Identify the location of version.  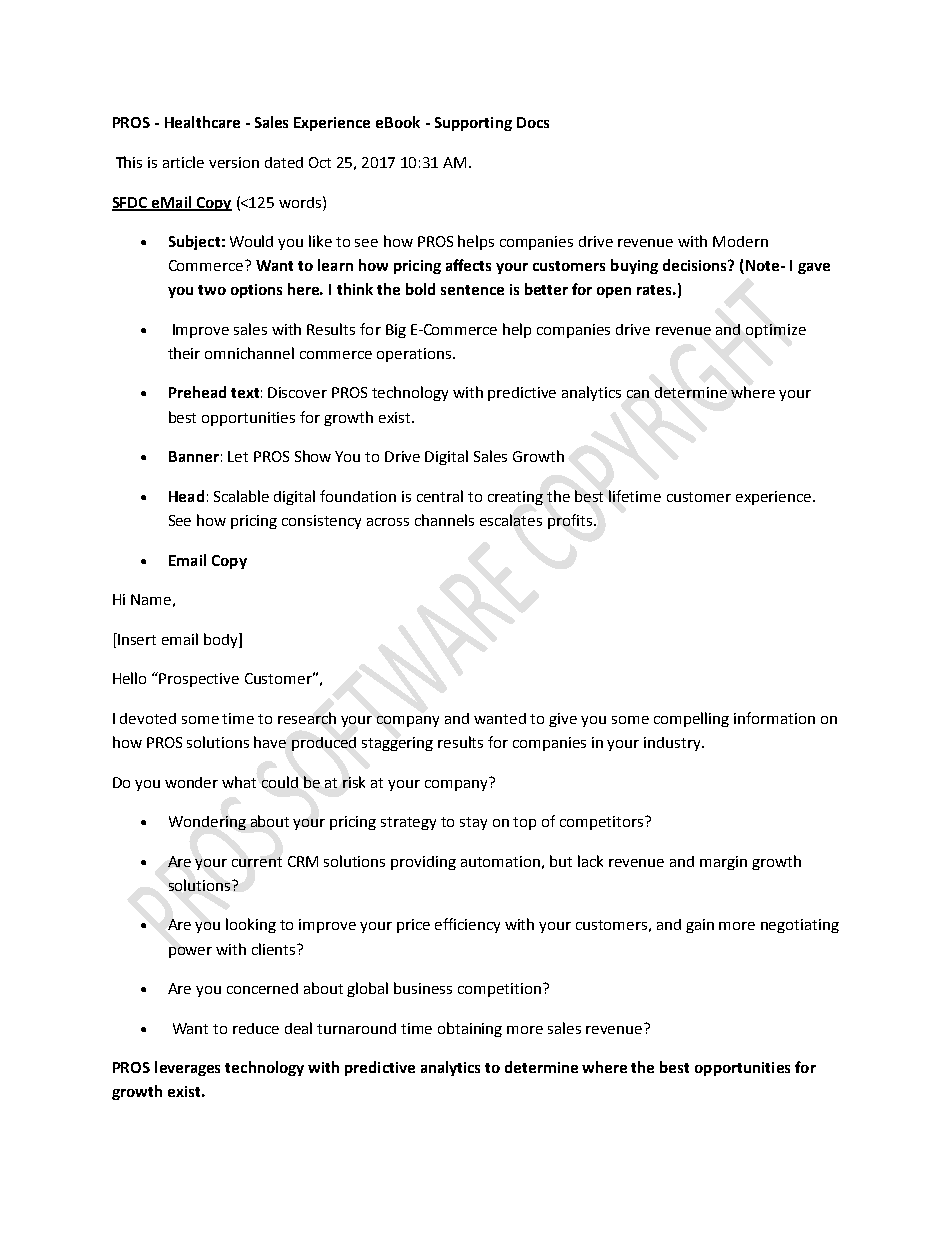
(234, 162).
